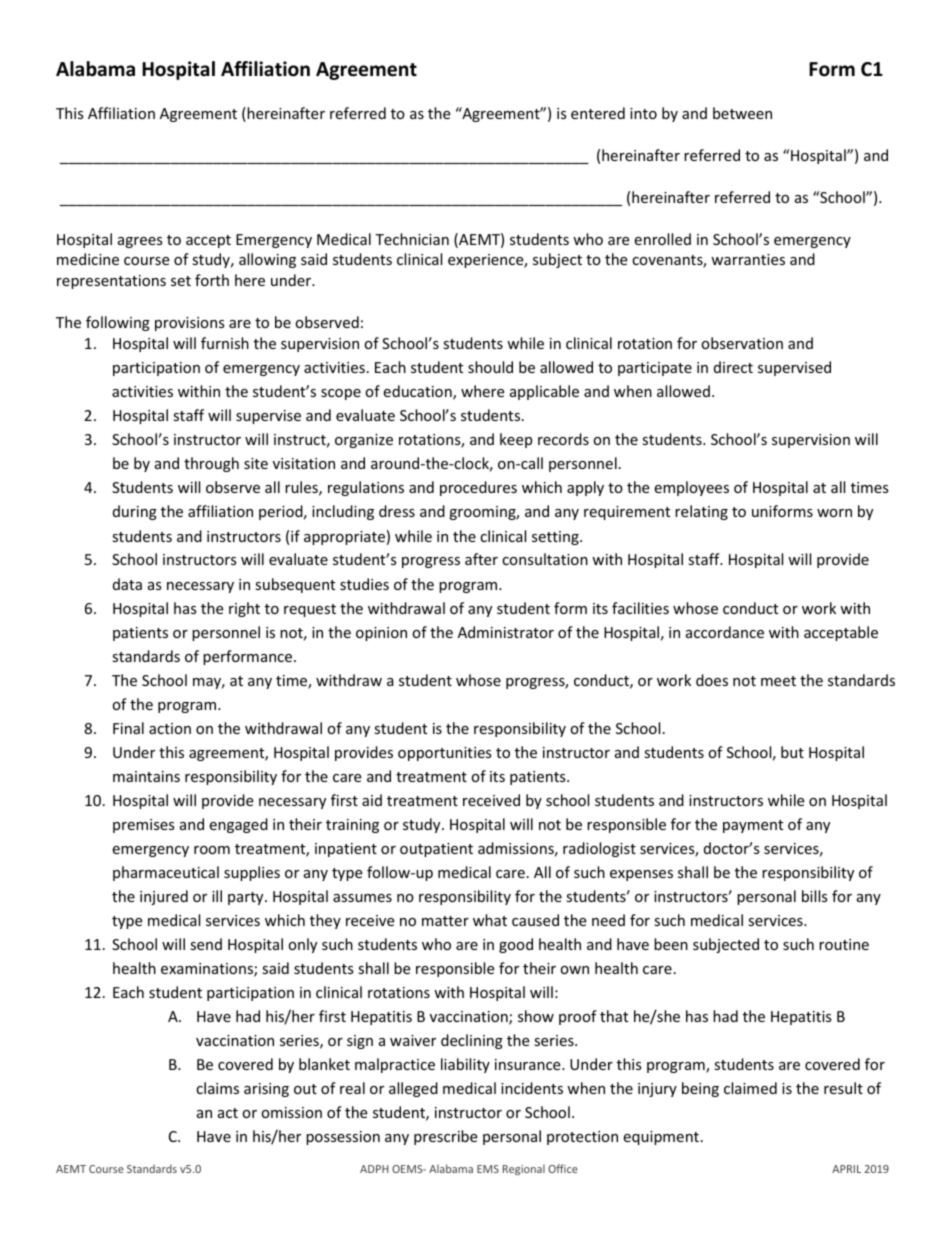 The image size is (952, 1233). What do you see at coordinates (217, 1088) in the screenshot?
I see `claims` at bounding box center [217, 1088].
